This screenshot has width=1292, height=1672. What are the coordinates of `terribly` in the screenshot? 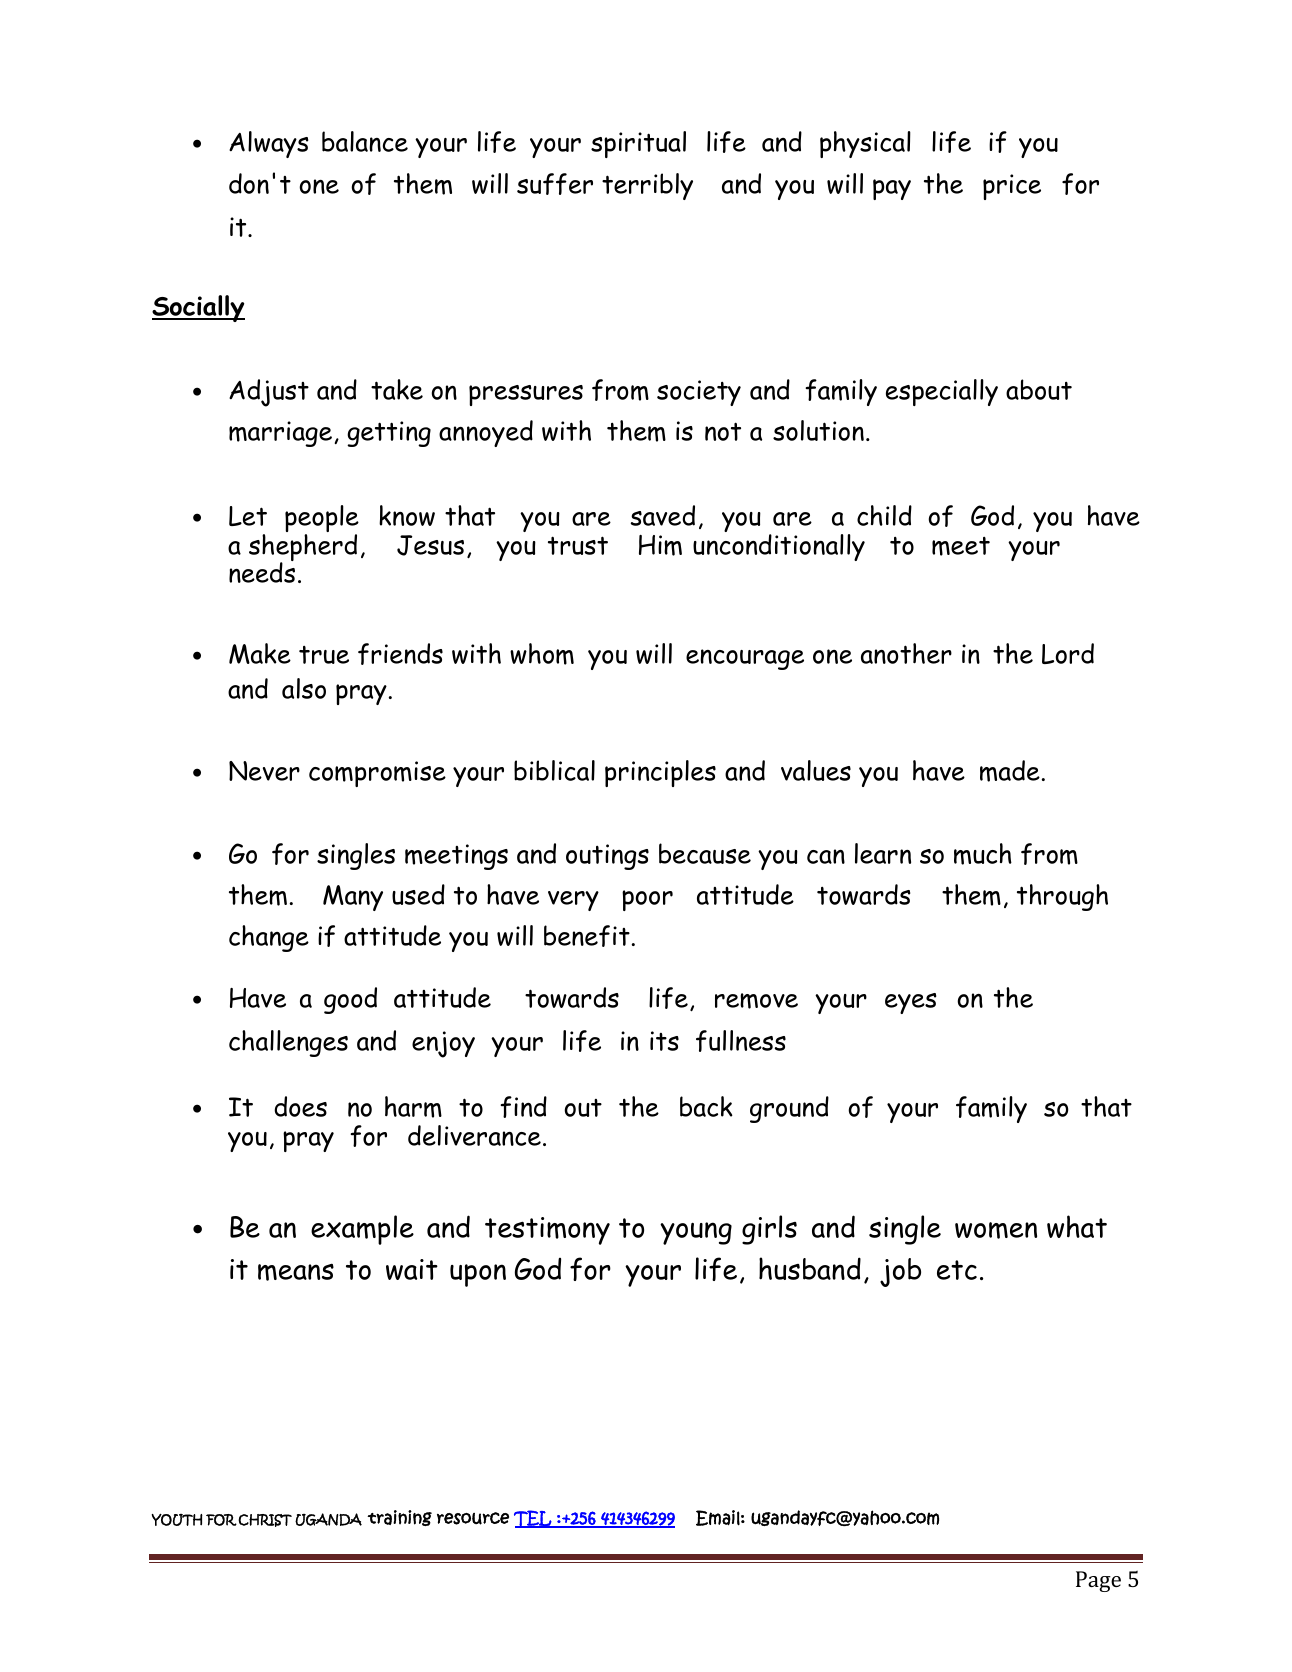 It's located at (647, 186).
